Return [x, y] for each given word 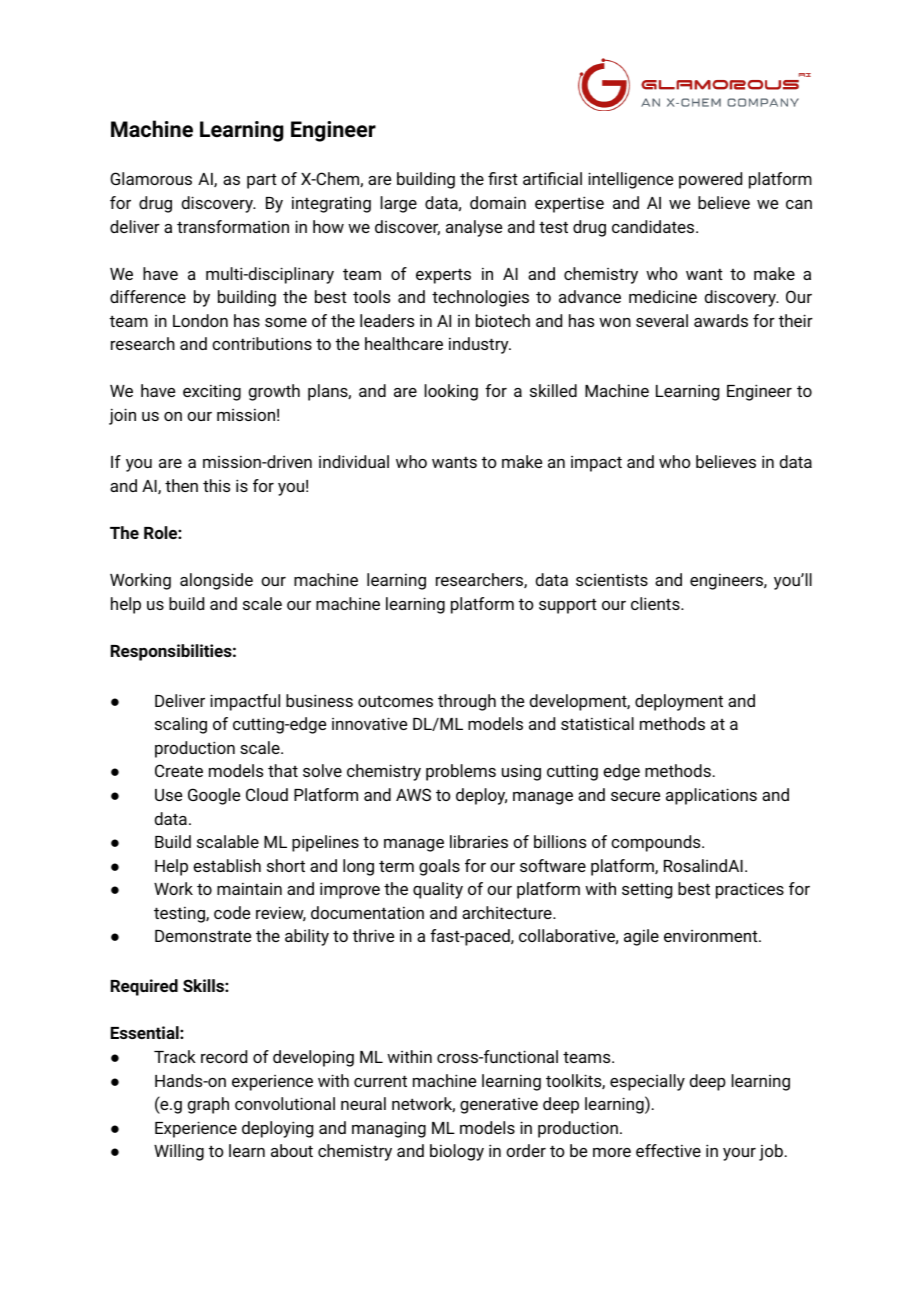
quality [438, 890]
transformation [233, 226]
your [739, 1154]
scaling [181, 725]
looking [451, 392]
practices [750, 890]
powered [710, 180]
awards [721, 320]
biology [457, 1152]
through [467, 702]
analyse [474, 228]
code [232, 912]
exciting [212, 392]
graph [208, 1105]
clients [656, 603]
